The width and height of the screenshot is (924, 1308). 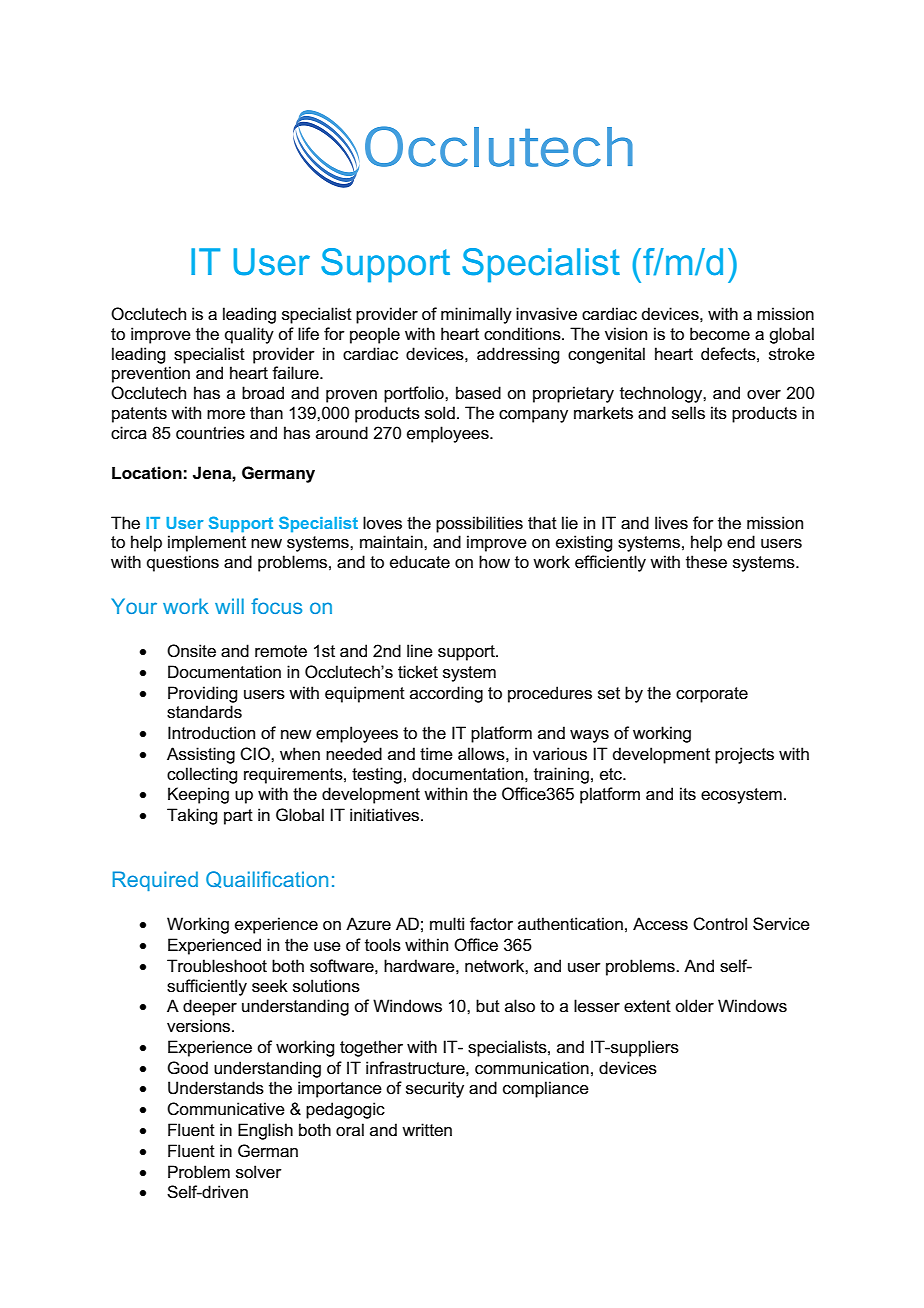 What do you see at coordinates (249, 335) in the screenshot?
I see `quality` at bounding box center [249, 335].
